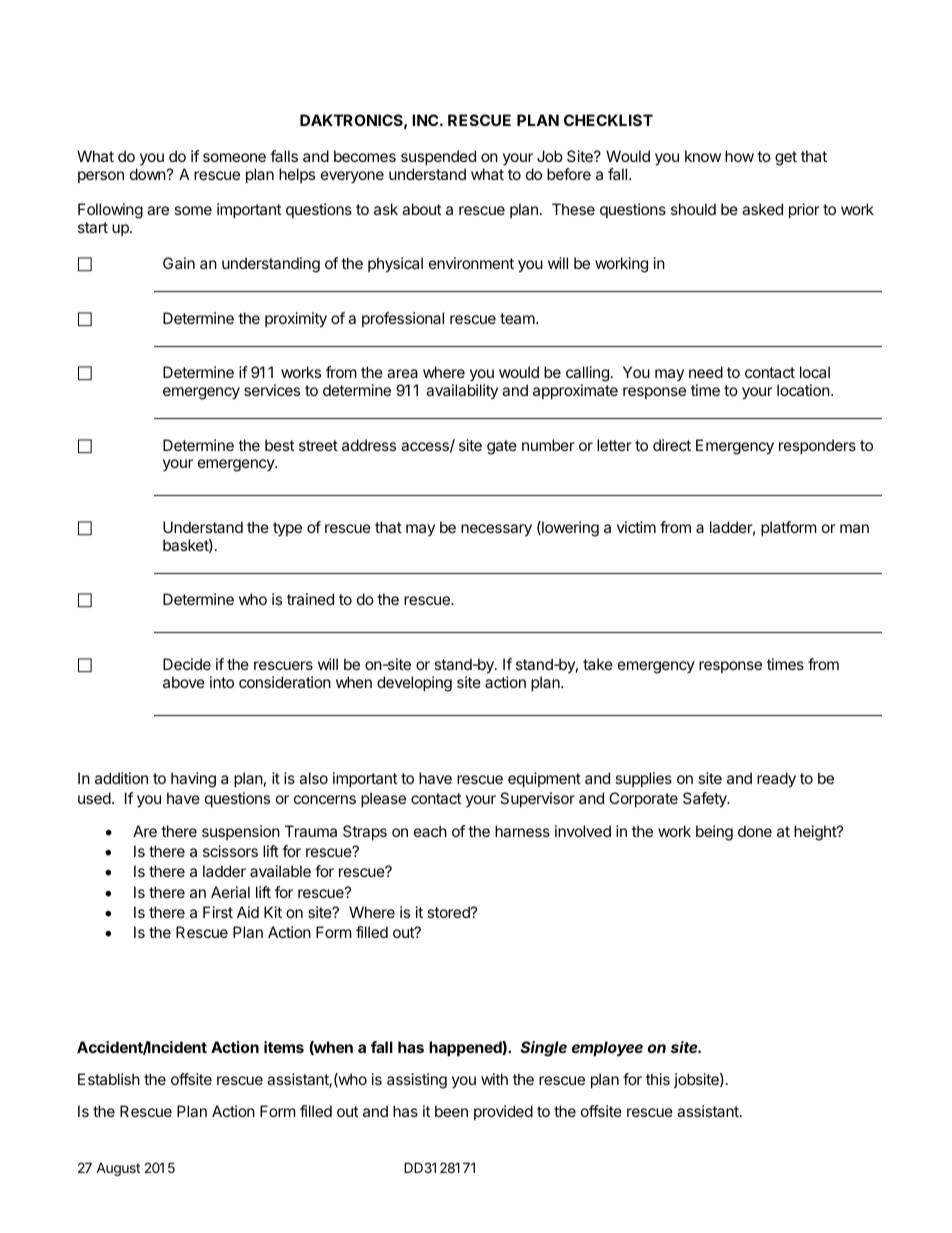 This image has height=1233, width=952. I want to click on necessary, so click(496, 530).
